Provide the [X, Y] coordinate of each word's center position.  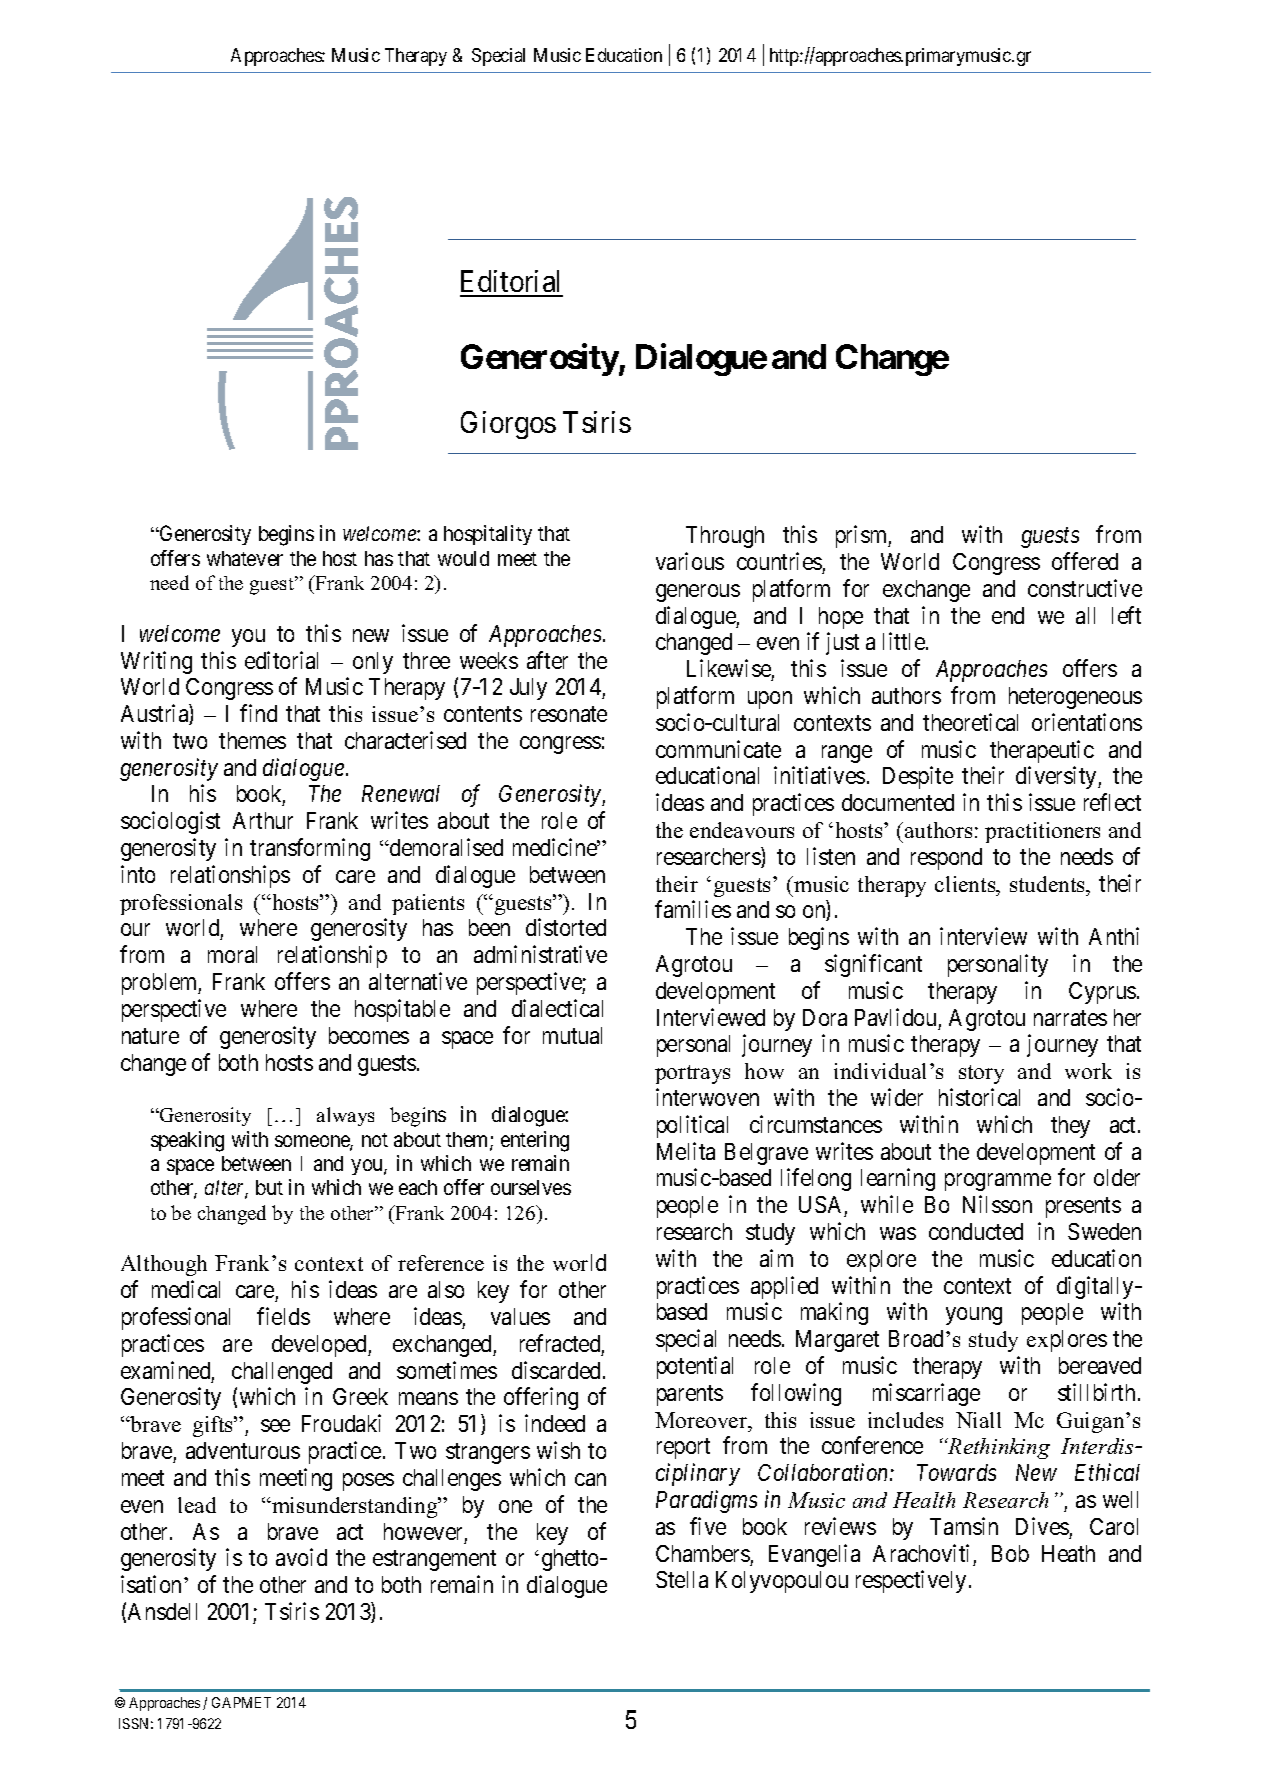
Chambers [703, 1553]
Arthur [263, 820]
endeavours [742, 830]
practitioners [1042, 832]
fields [283, 1316]
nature [150, 1036]
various [690, 561]
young [974, 1316]
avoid [301, 1557]
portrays [692, 1074]
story [981, 1074]
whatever [245, 558]
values [520, 1316]
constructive [1085, 588]
